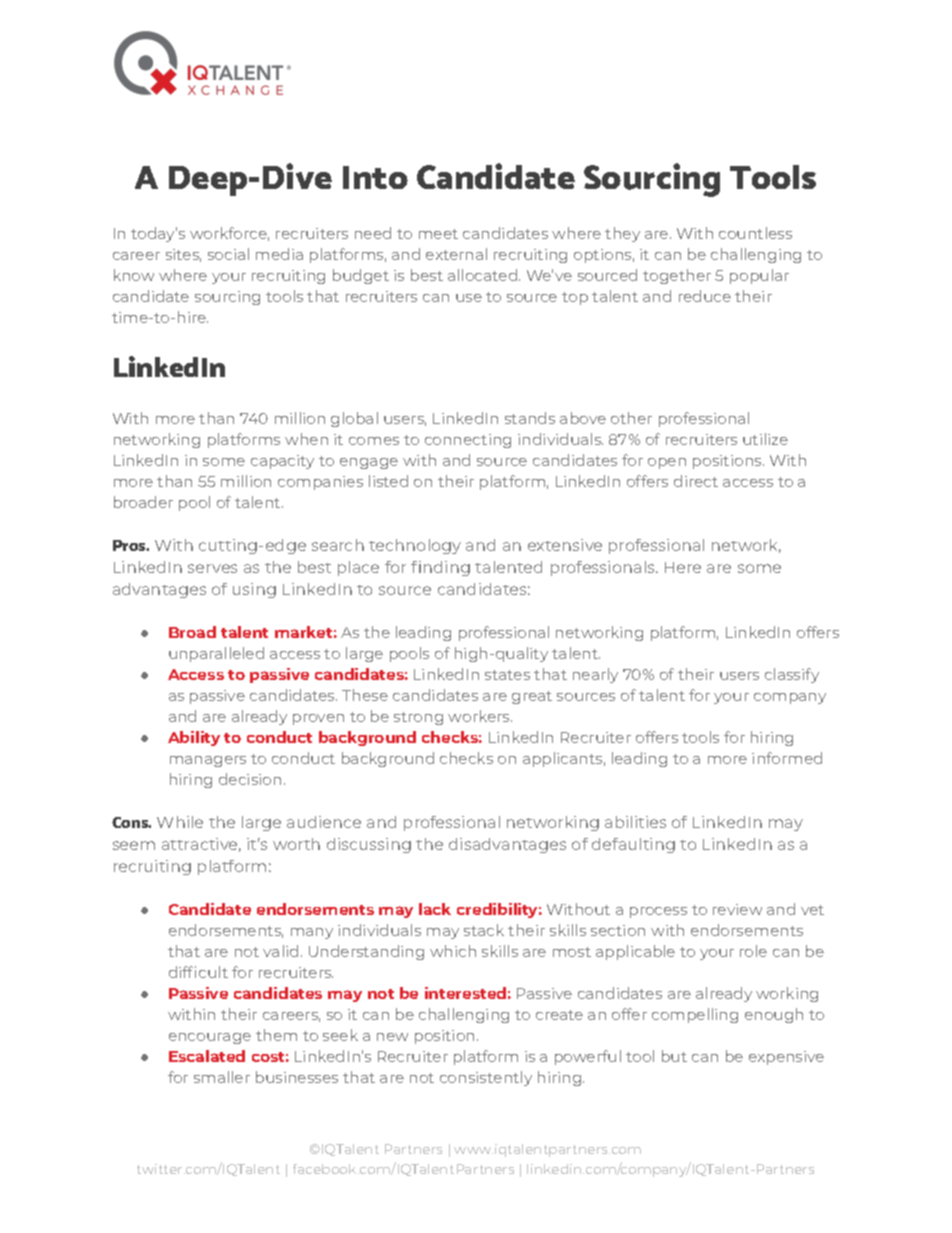  I want to click on social, so click(228, 254).
